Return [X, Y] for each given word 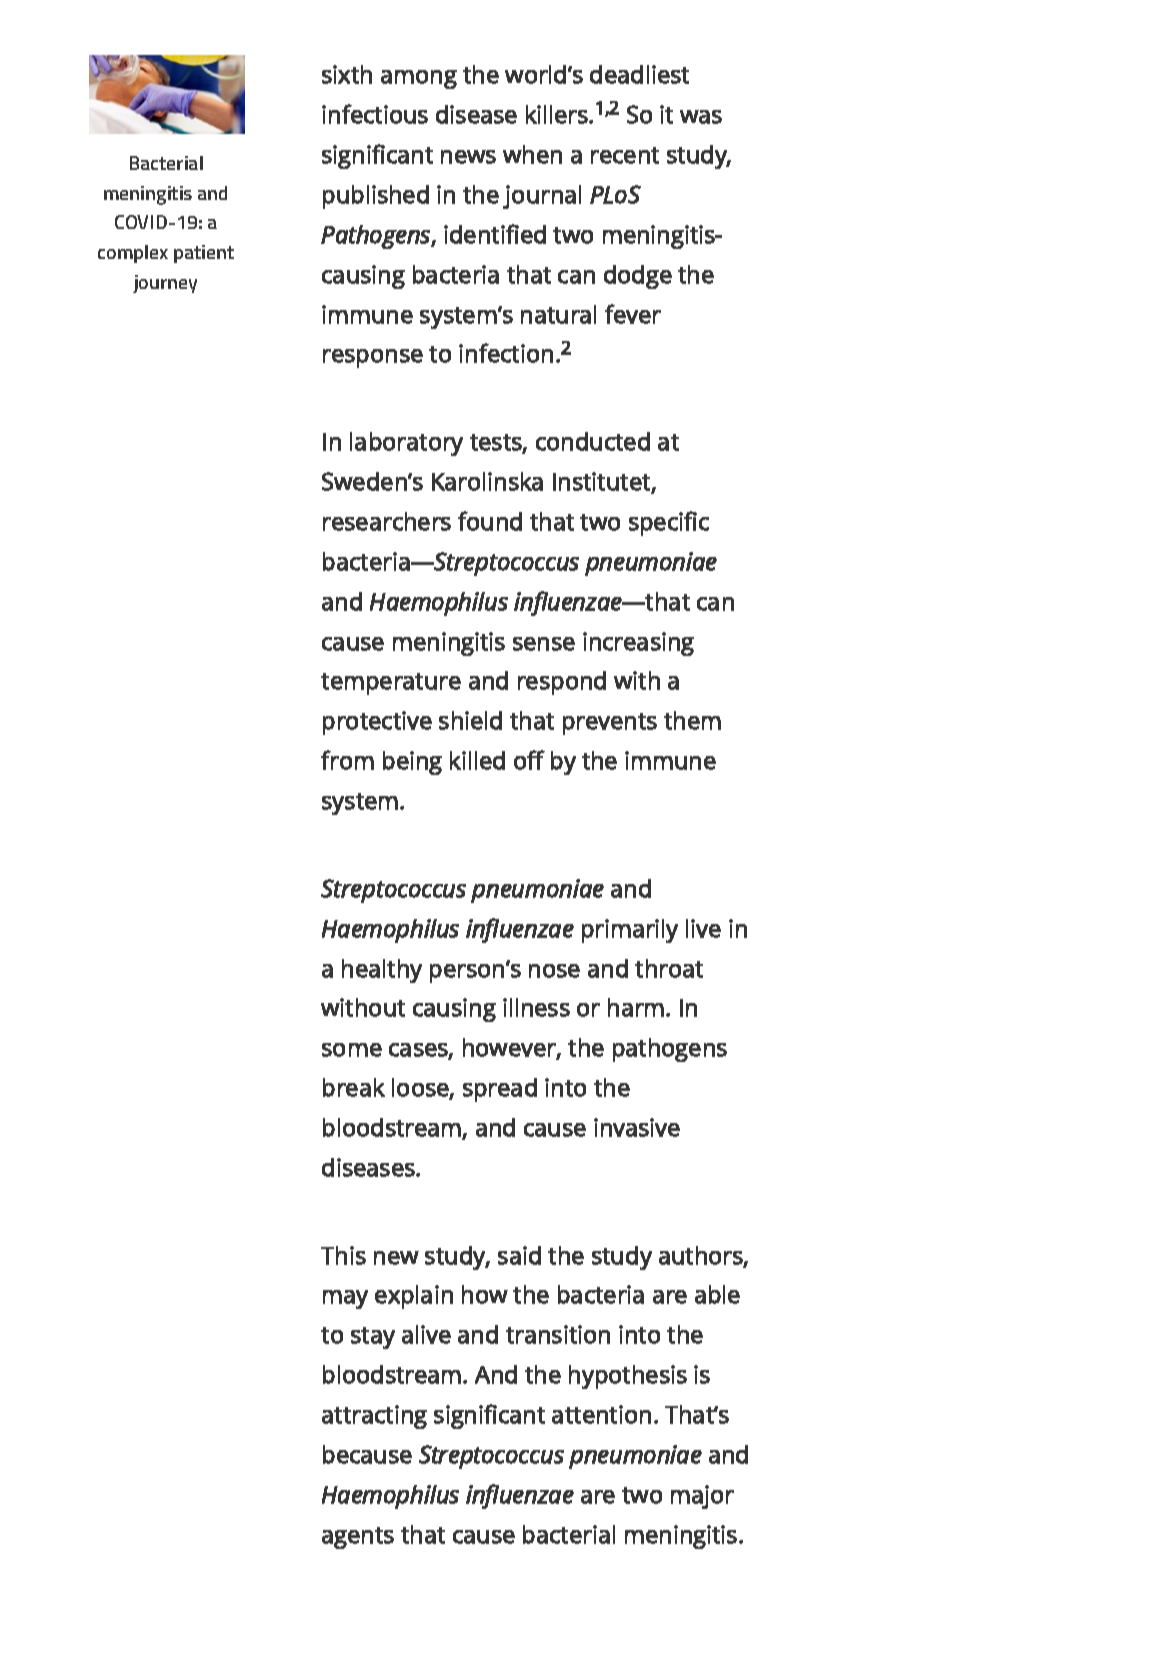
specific [669, 523]
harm [636, 1007]
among [419, 79]
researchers [387, 521]
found [490, 521]
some [352, 1050]
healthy [382, 971]
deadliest [639, 74]
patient [204, 254]
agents [358, 1538]
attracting [374, 1417]
